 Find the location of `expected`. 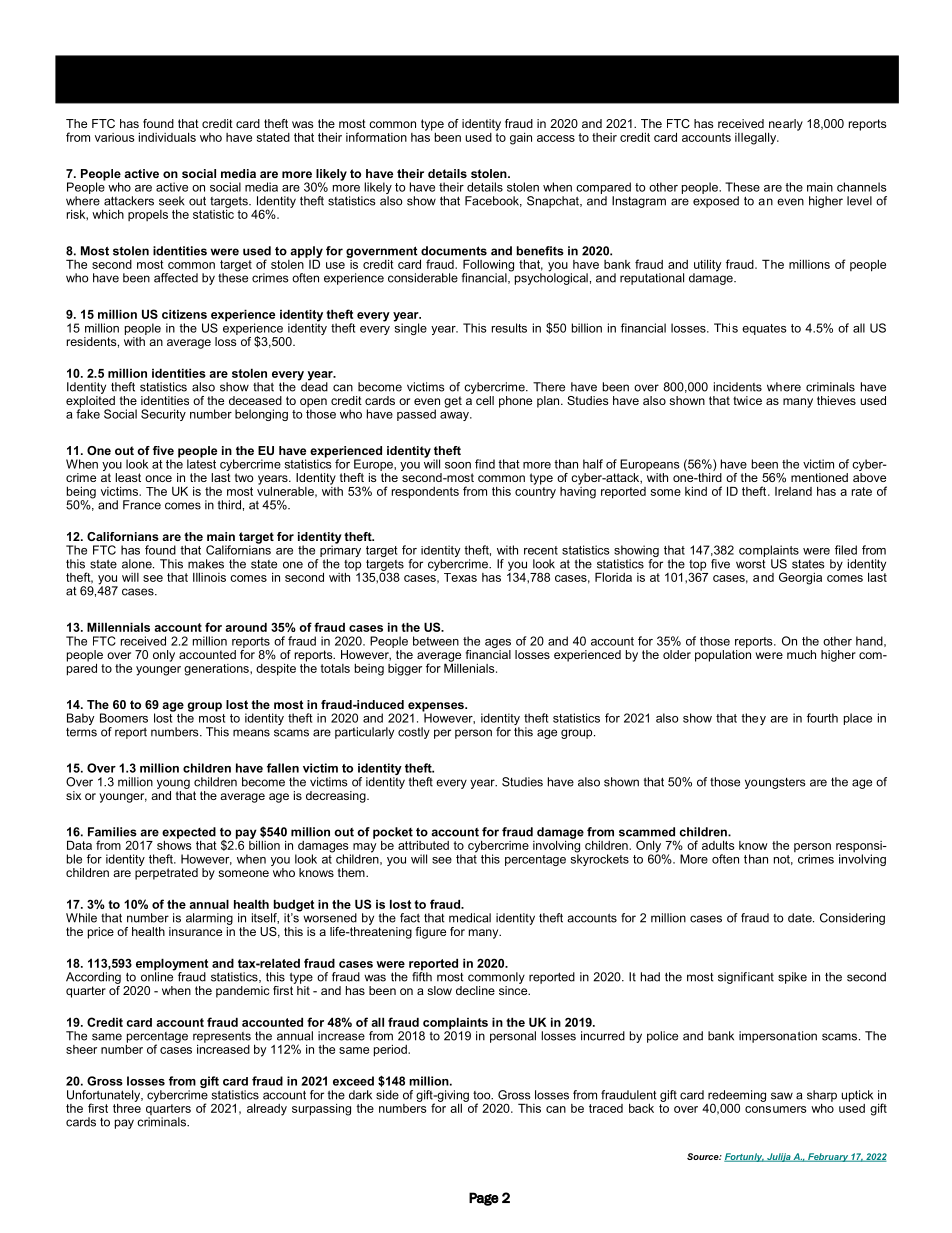

expected is located at coordinates (189, 833).
